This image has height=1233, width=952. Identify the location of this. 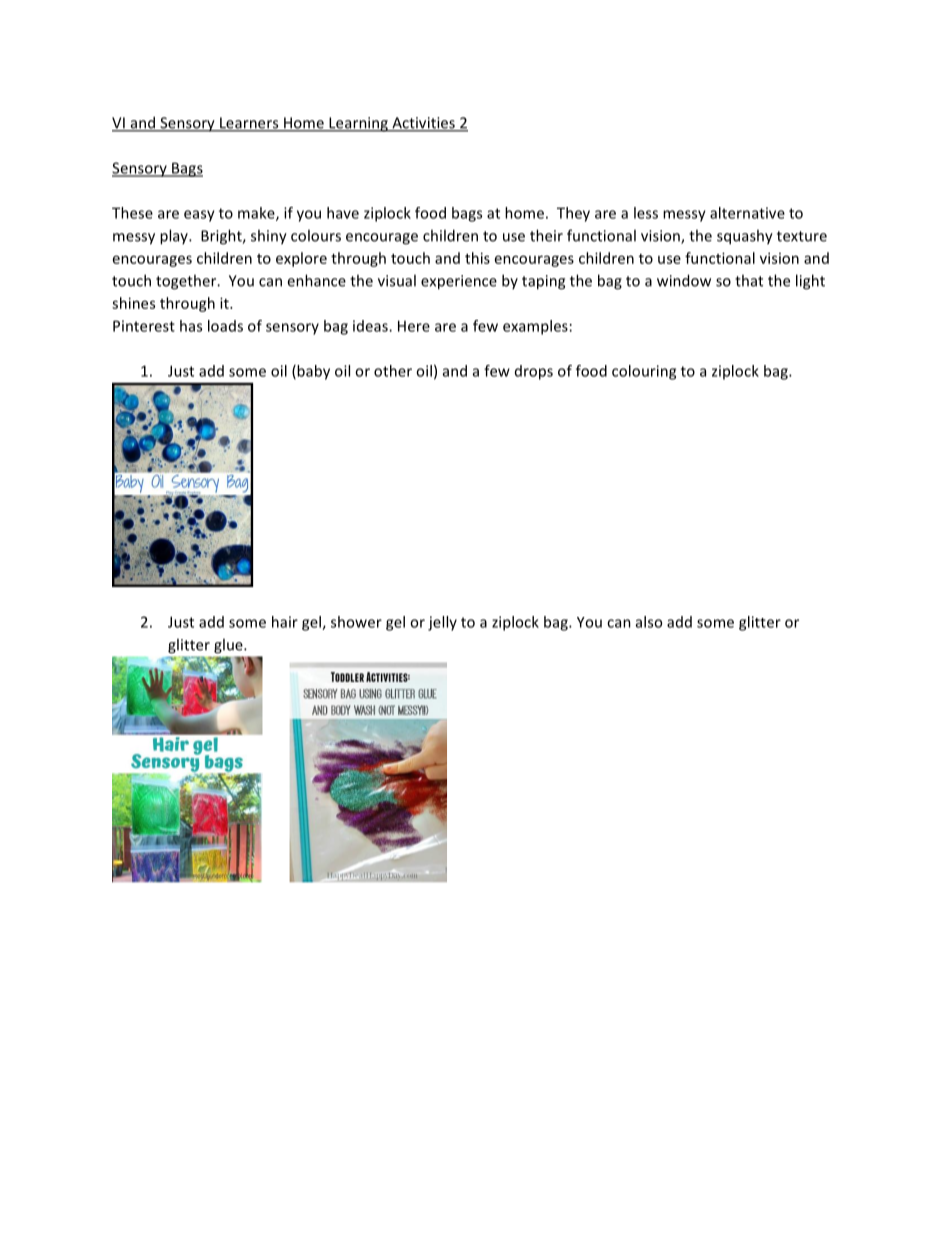
(477, 258).
